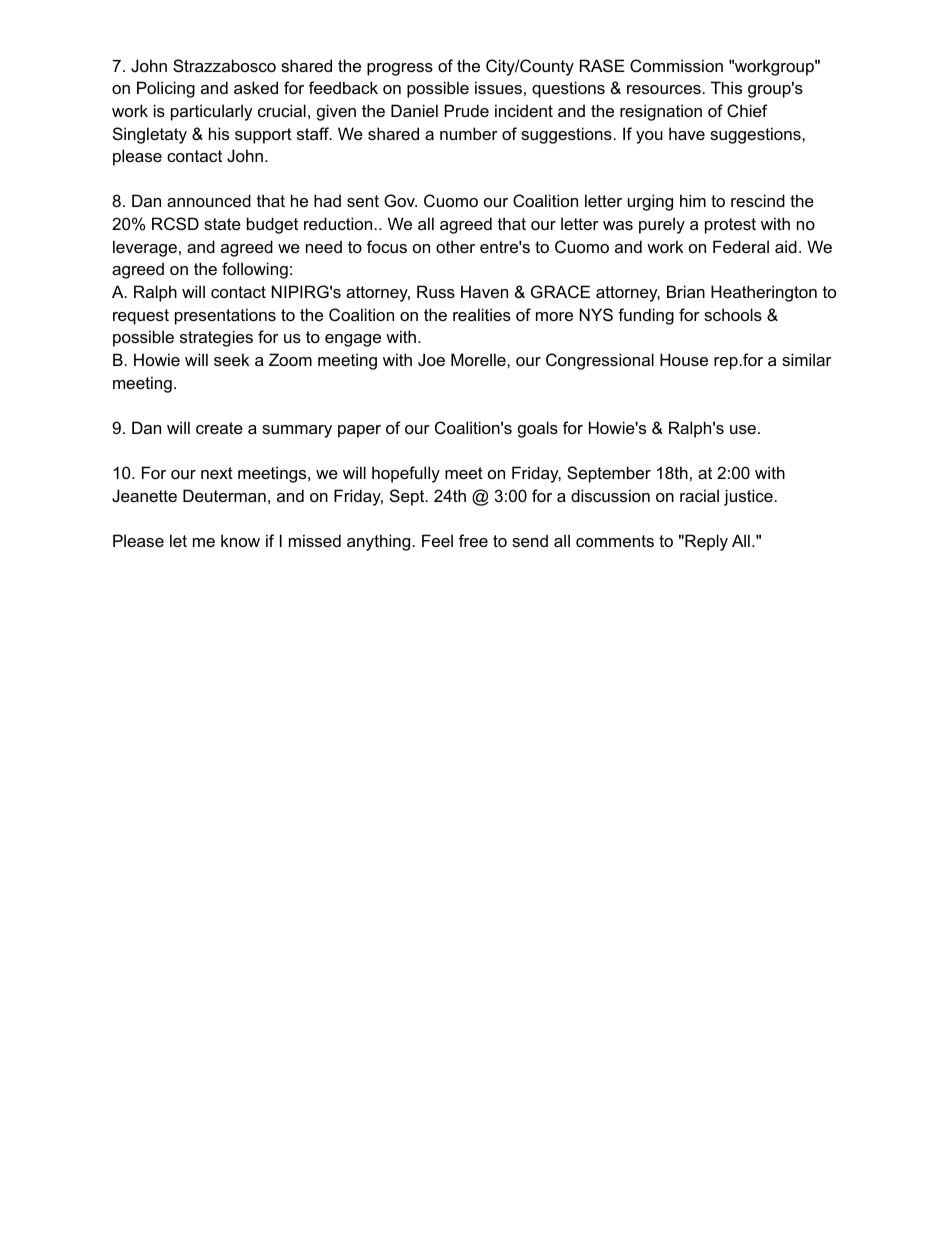  What do you see at coordinates (256, 87) in the screenshot?
I see `asked` at bounding box center [256, 87].
